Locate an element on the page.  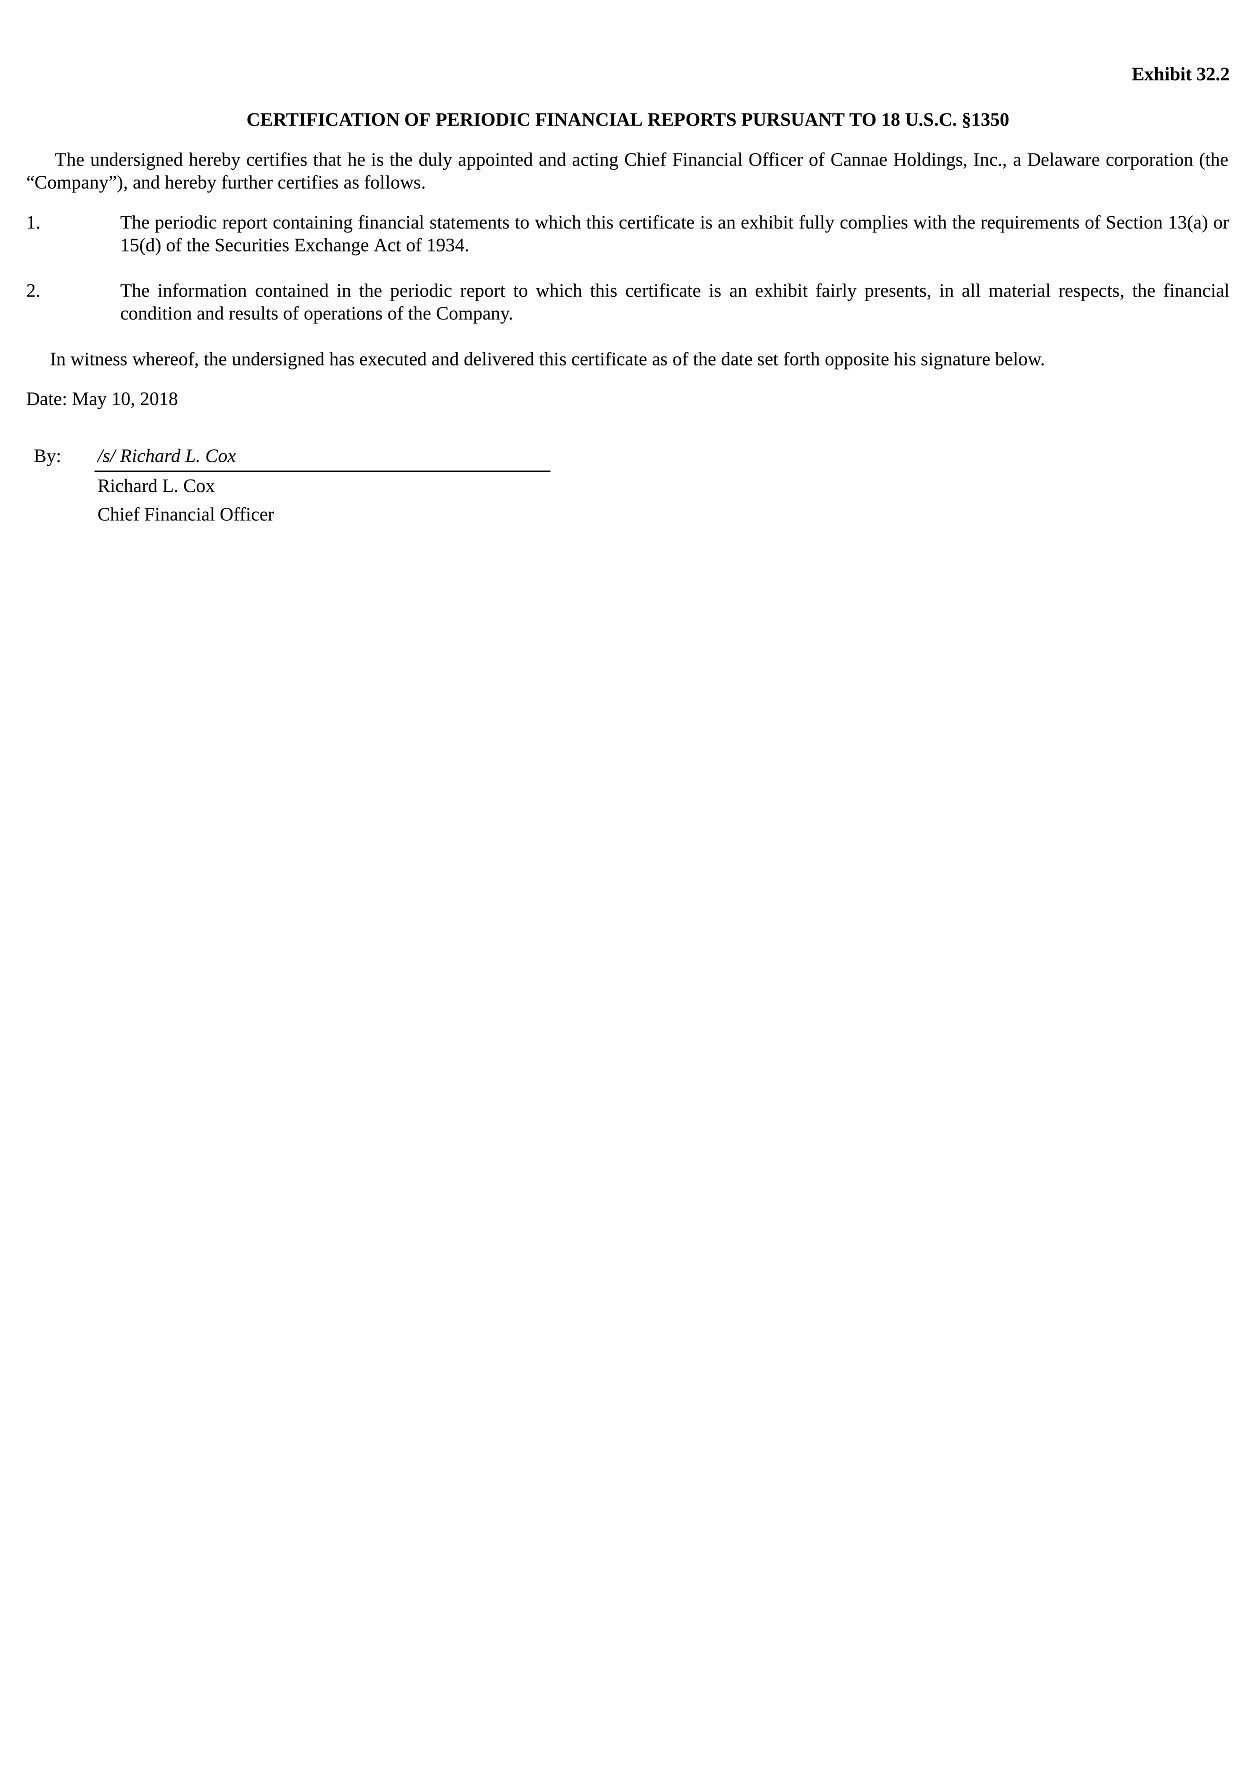
Inc is located at coordinates (985, 159).
